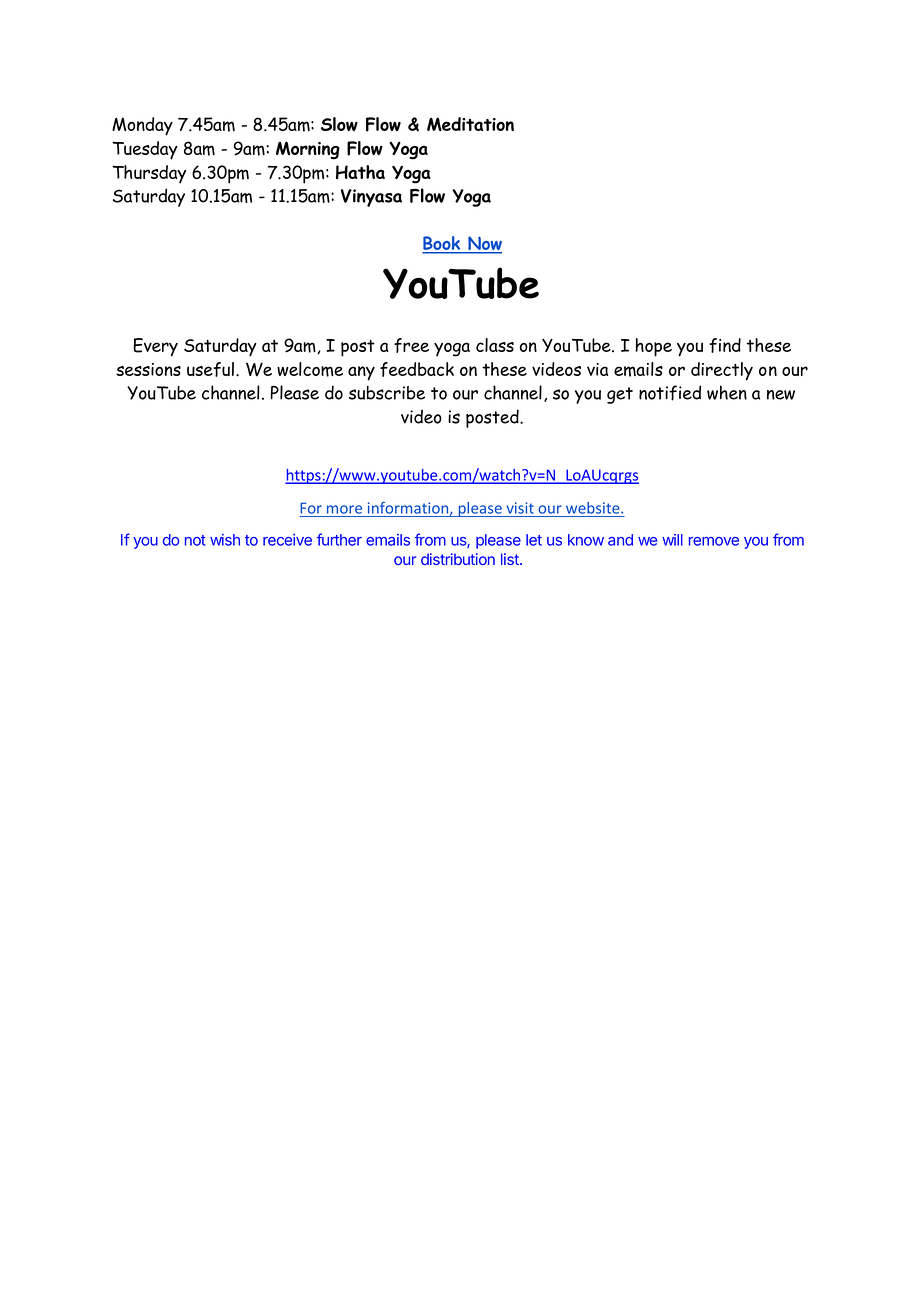 The image size is (924, 1308). I want to click on class, so click(495, 345).
